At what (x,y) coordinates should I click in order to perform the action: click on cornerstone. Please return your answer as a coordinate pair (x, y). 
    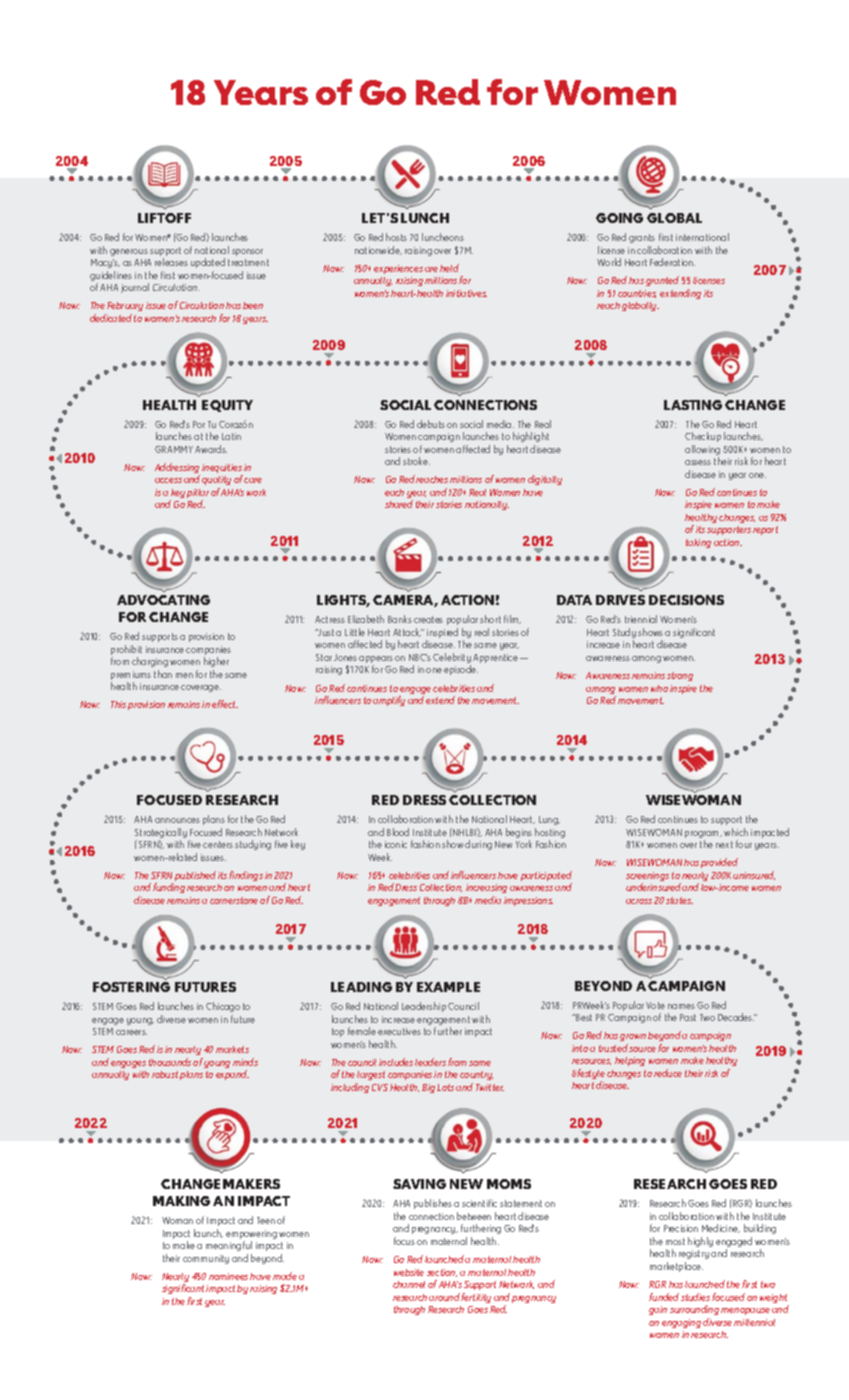
    Looking at the image, I should click on (234, 900).
